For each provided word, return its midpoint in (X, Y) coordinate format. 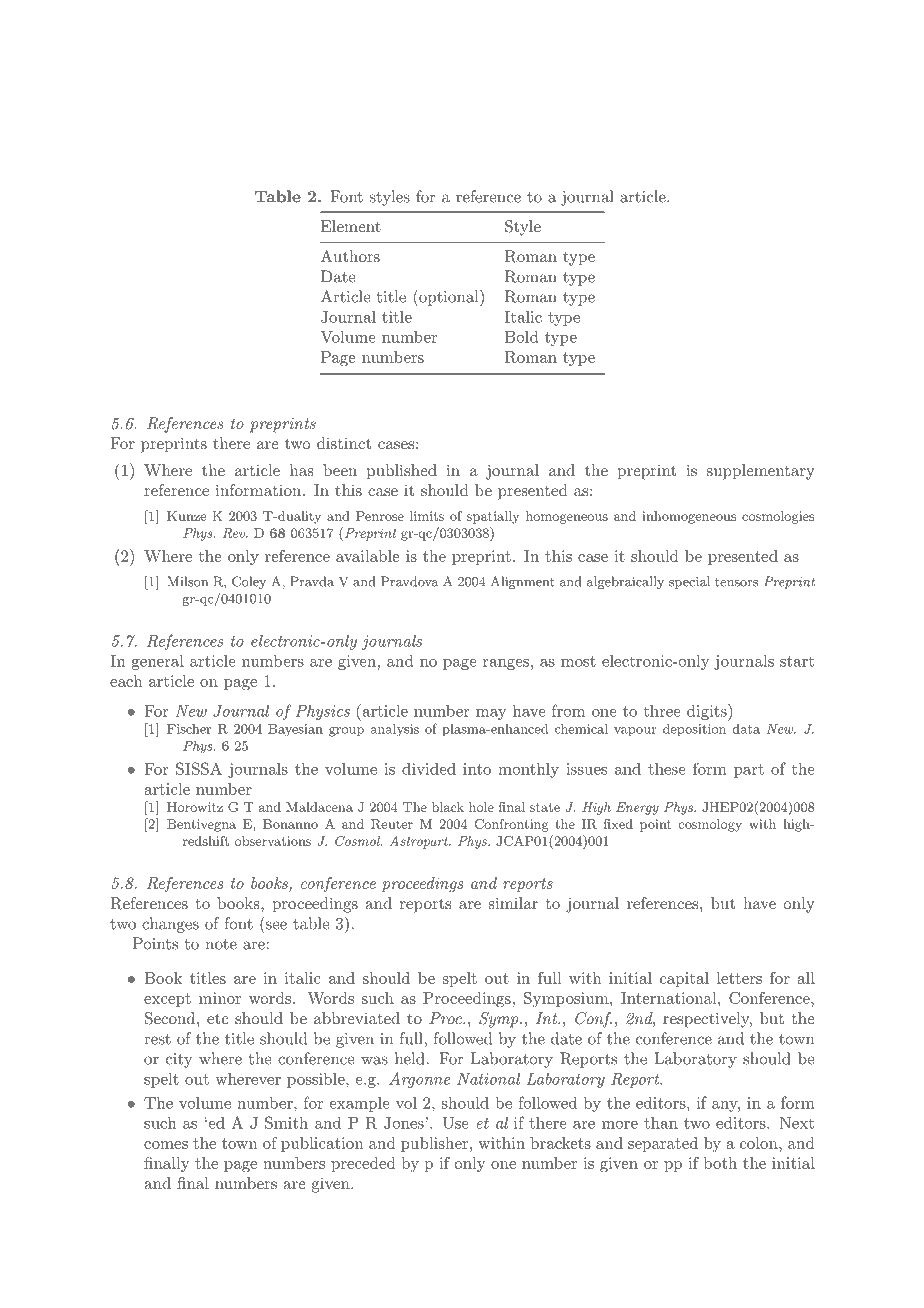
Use (455, 1123)
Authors (350, 256)
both (720, 1163)
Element (351, 226)
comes (166, 1145)
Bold (521, 337)
